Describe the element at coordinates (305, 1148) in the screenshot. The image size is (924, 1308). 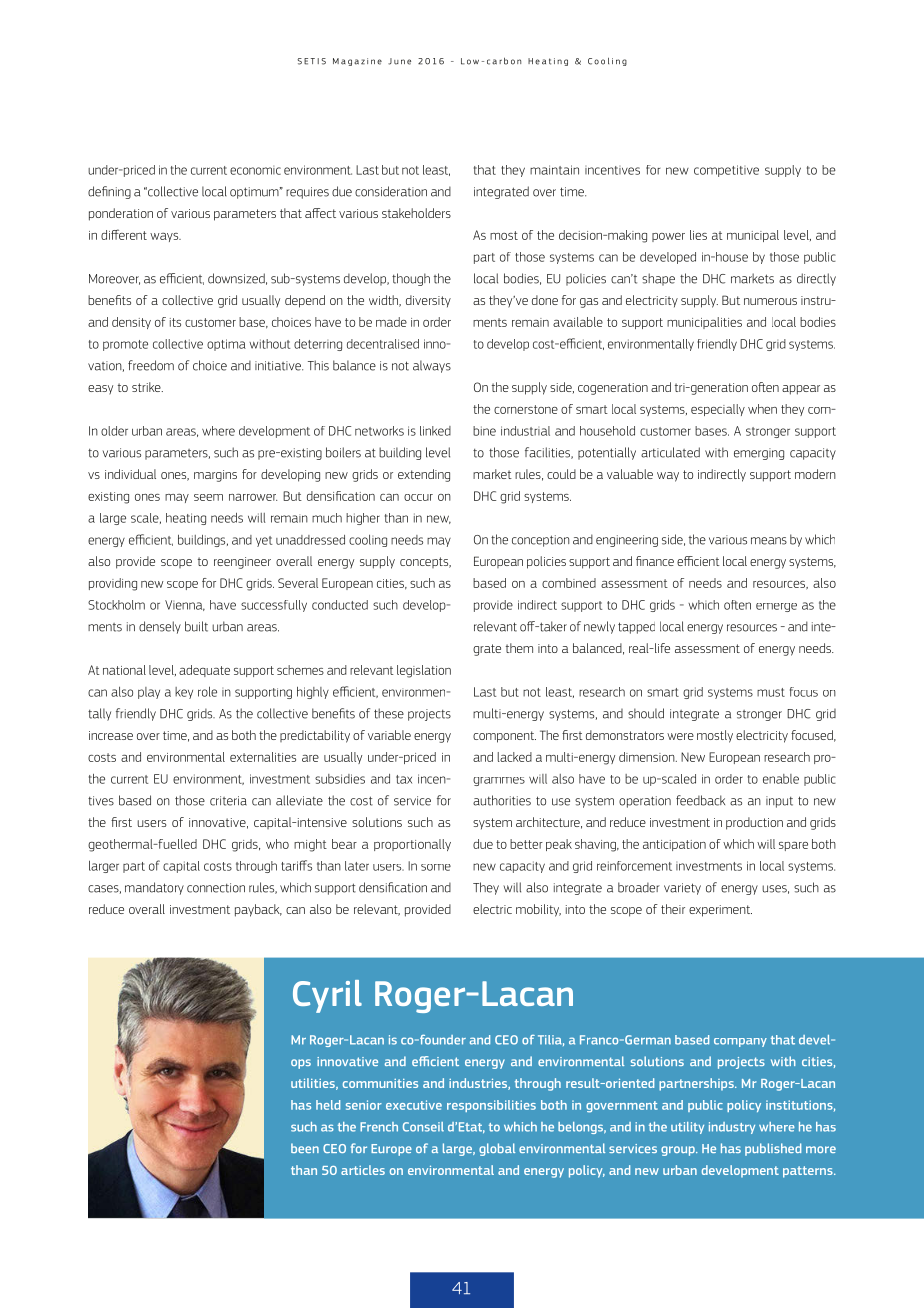
I see `been` at that location.
